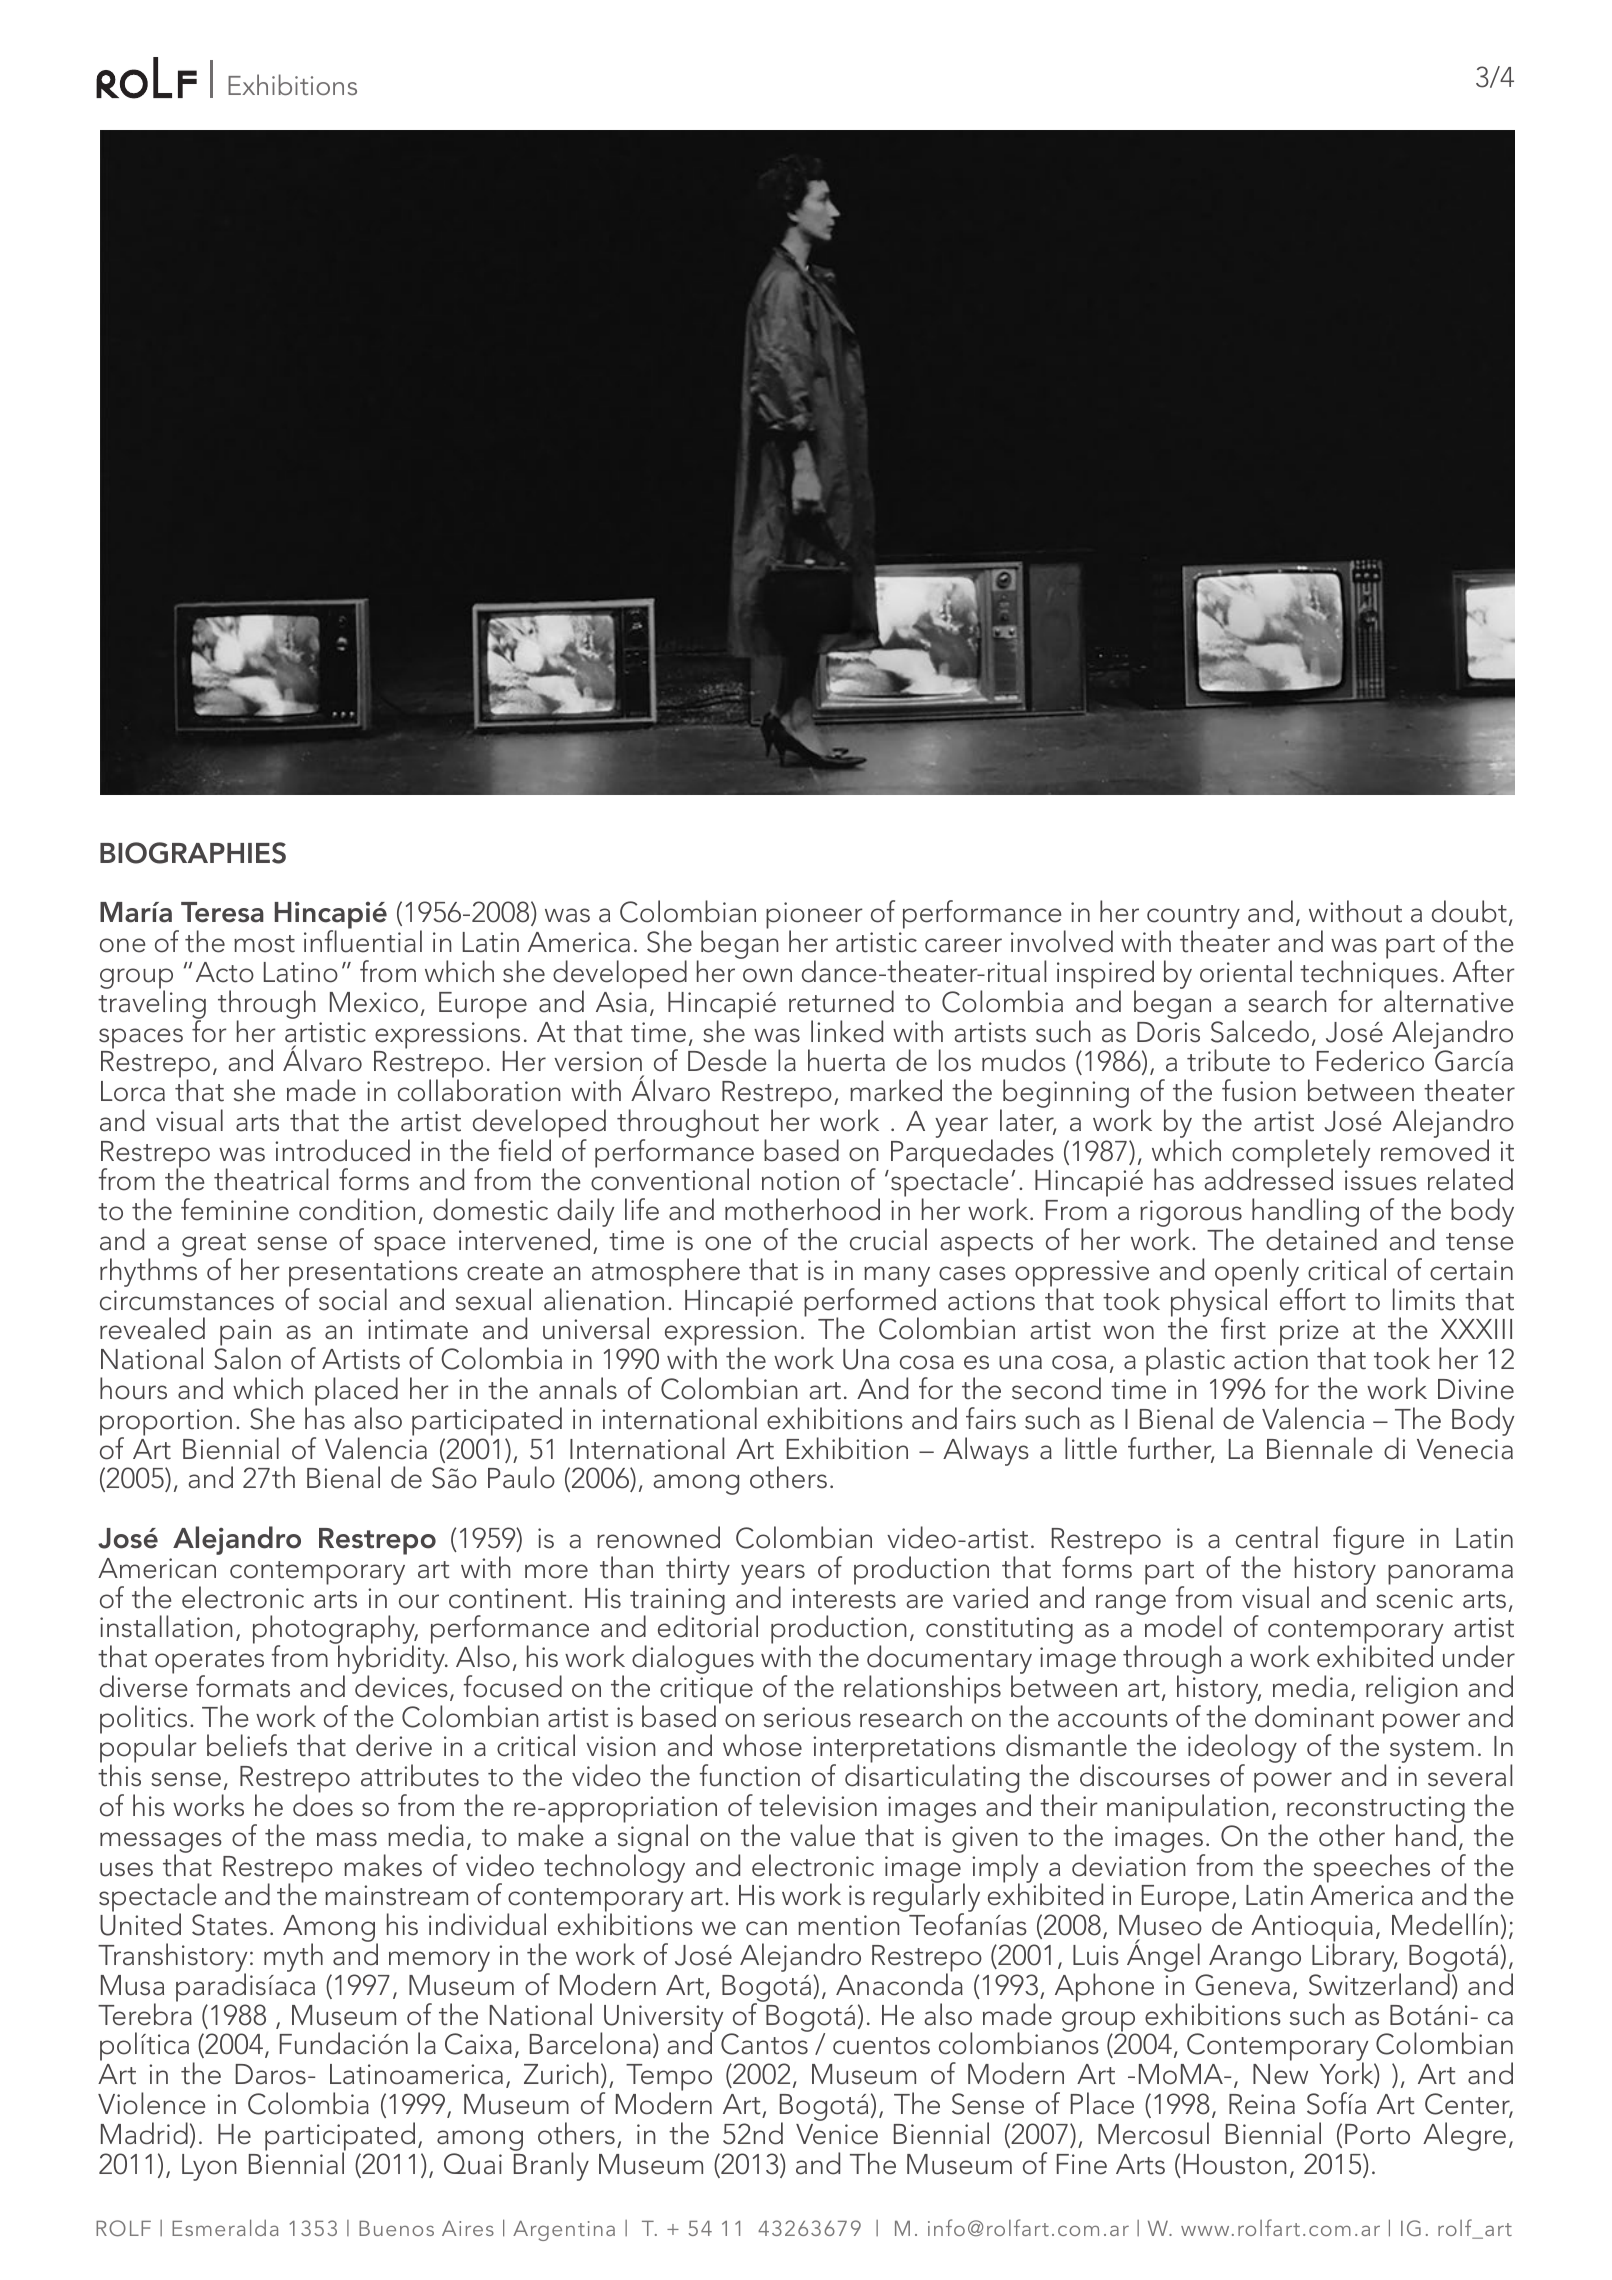 The image size is (1612, 2280). I want to click on pioneer, so click(814, 917).
